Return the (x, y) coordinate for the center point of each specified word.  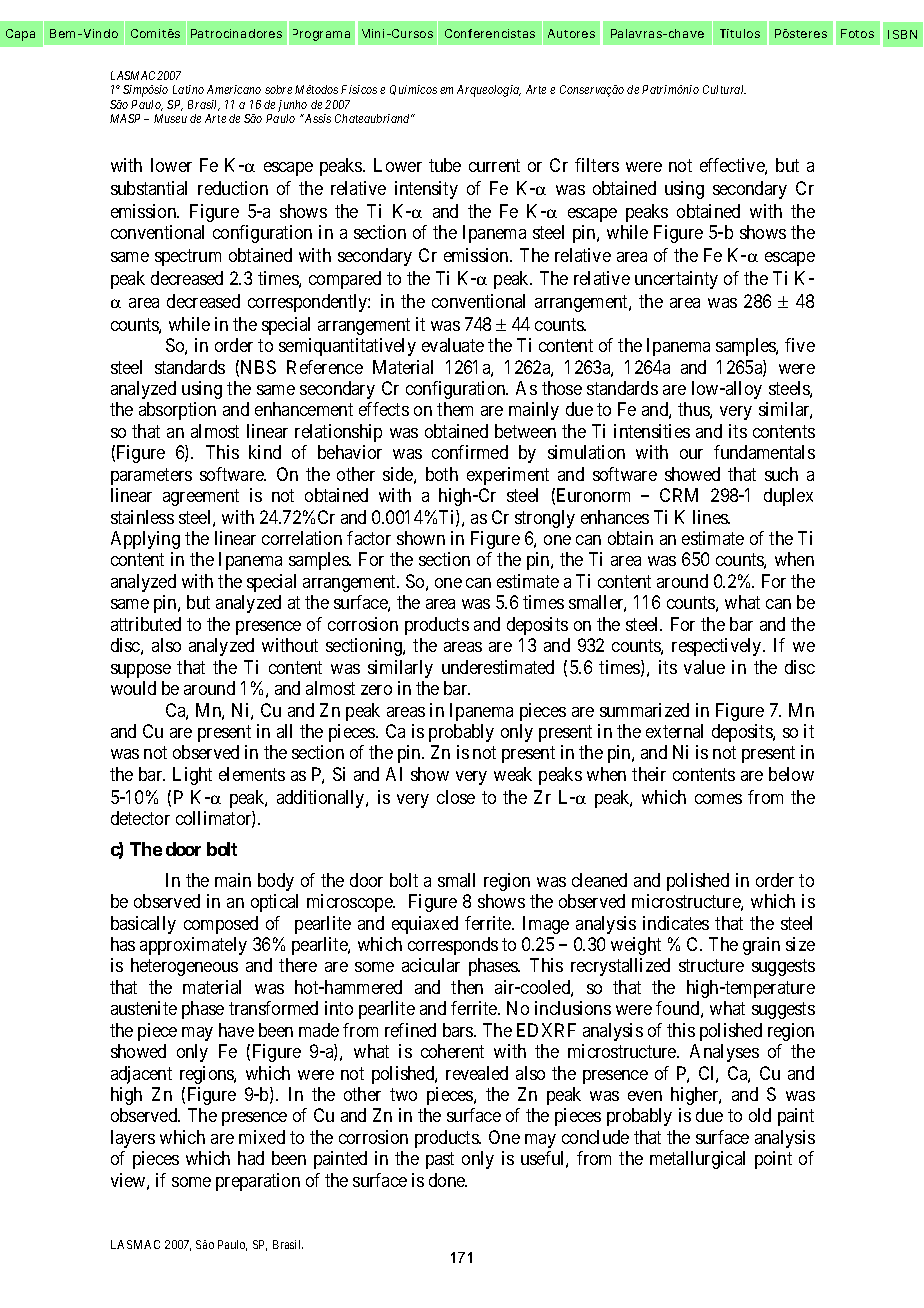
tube (445, 165)
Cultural (724, 89)
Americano (234, 89)
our (691, 454)
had (251, 1158)
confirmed (470, 452)
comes (718, 799)
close (456, 797)
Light (192, 776)
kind (265, 452)
